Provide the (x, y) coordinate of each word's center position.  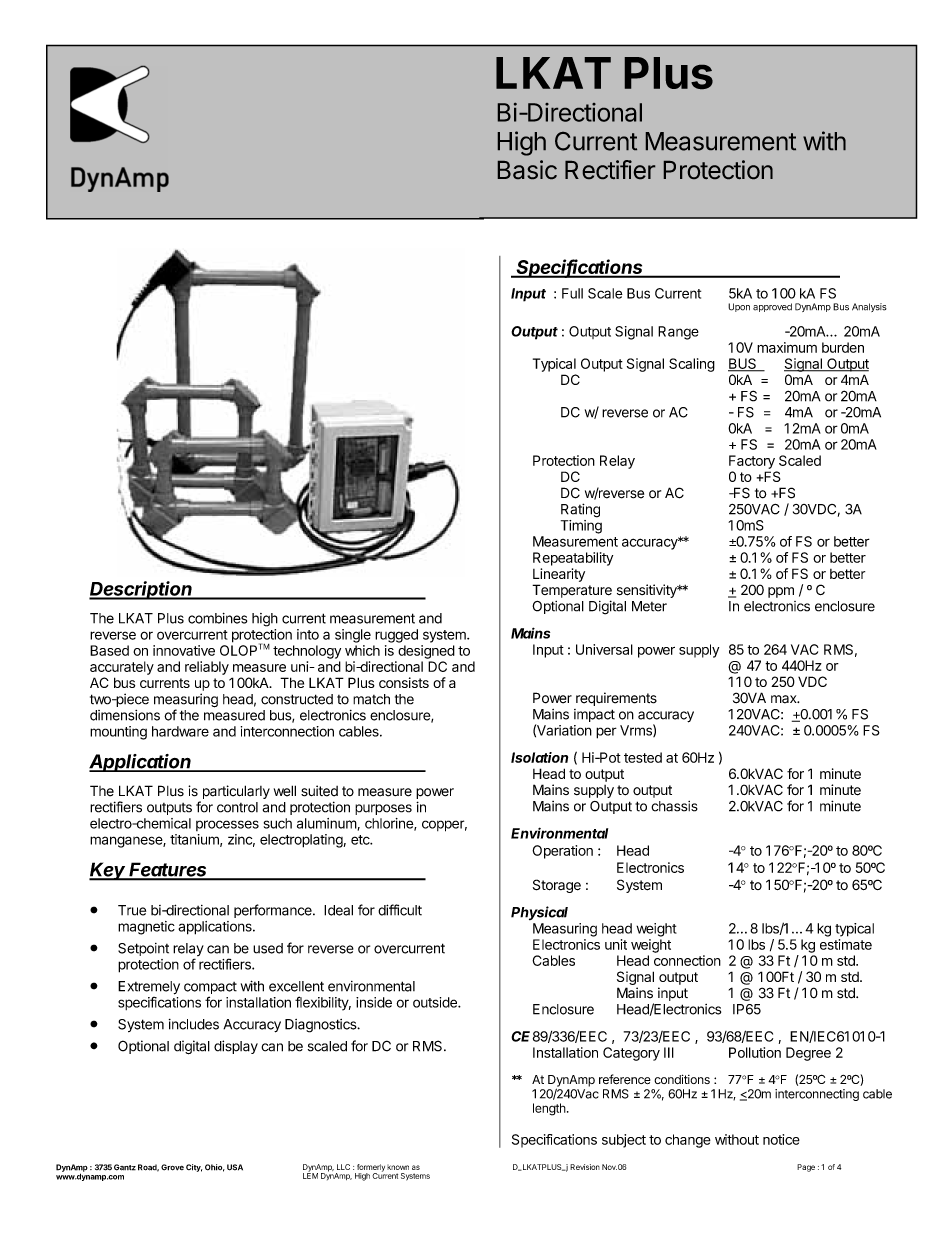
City (194, 1168)
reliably (207, 668)
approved (772, 307)
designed (426, 652)
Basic (527, 169)
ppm (781, 592)
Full (572, 293)
